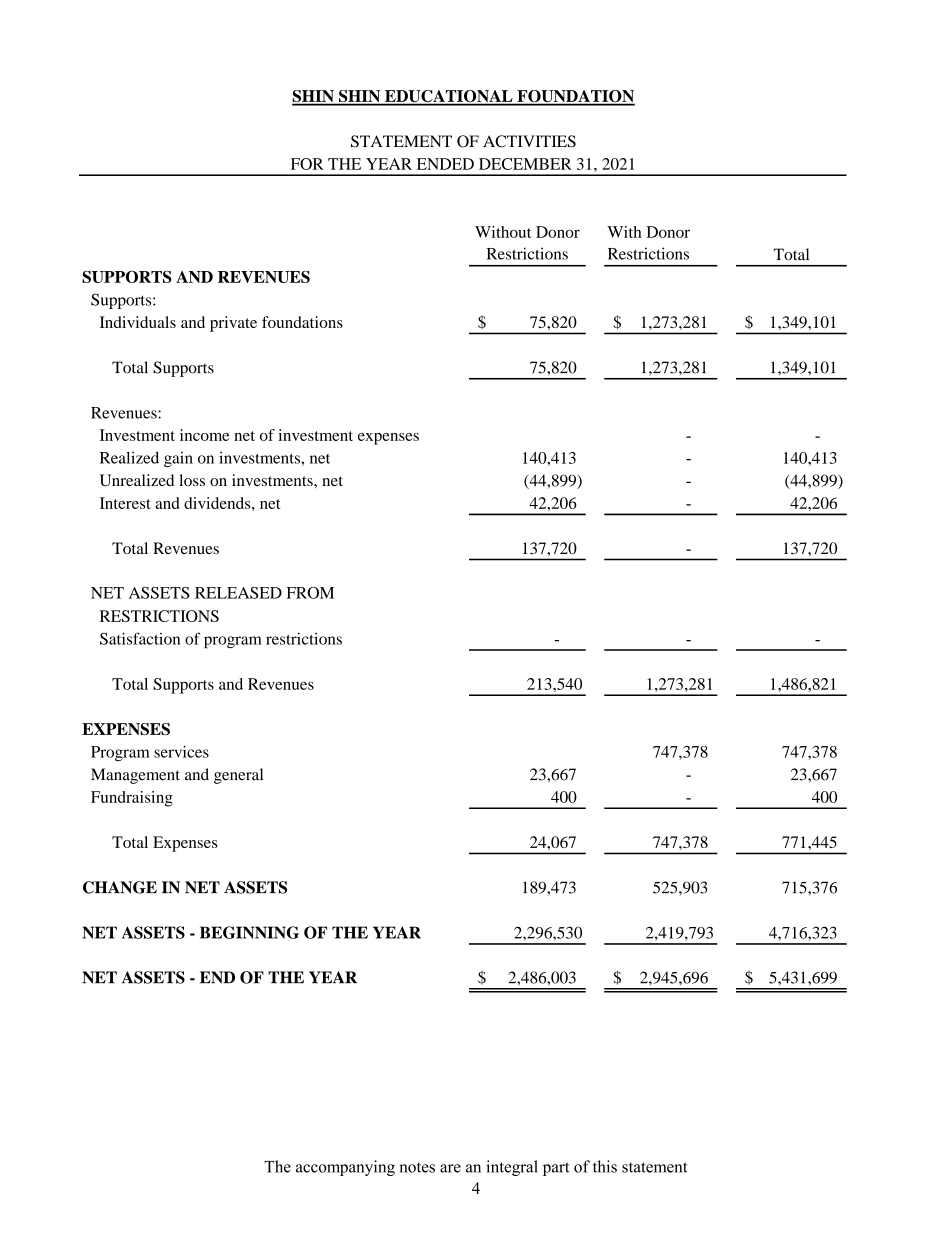 This screenshot has height=1233, width=952. What do you see at coordinates (238, 593) in the screenshot?
I see `RELEASED` at bounding box center [238, 593].
